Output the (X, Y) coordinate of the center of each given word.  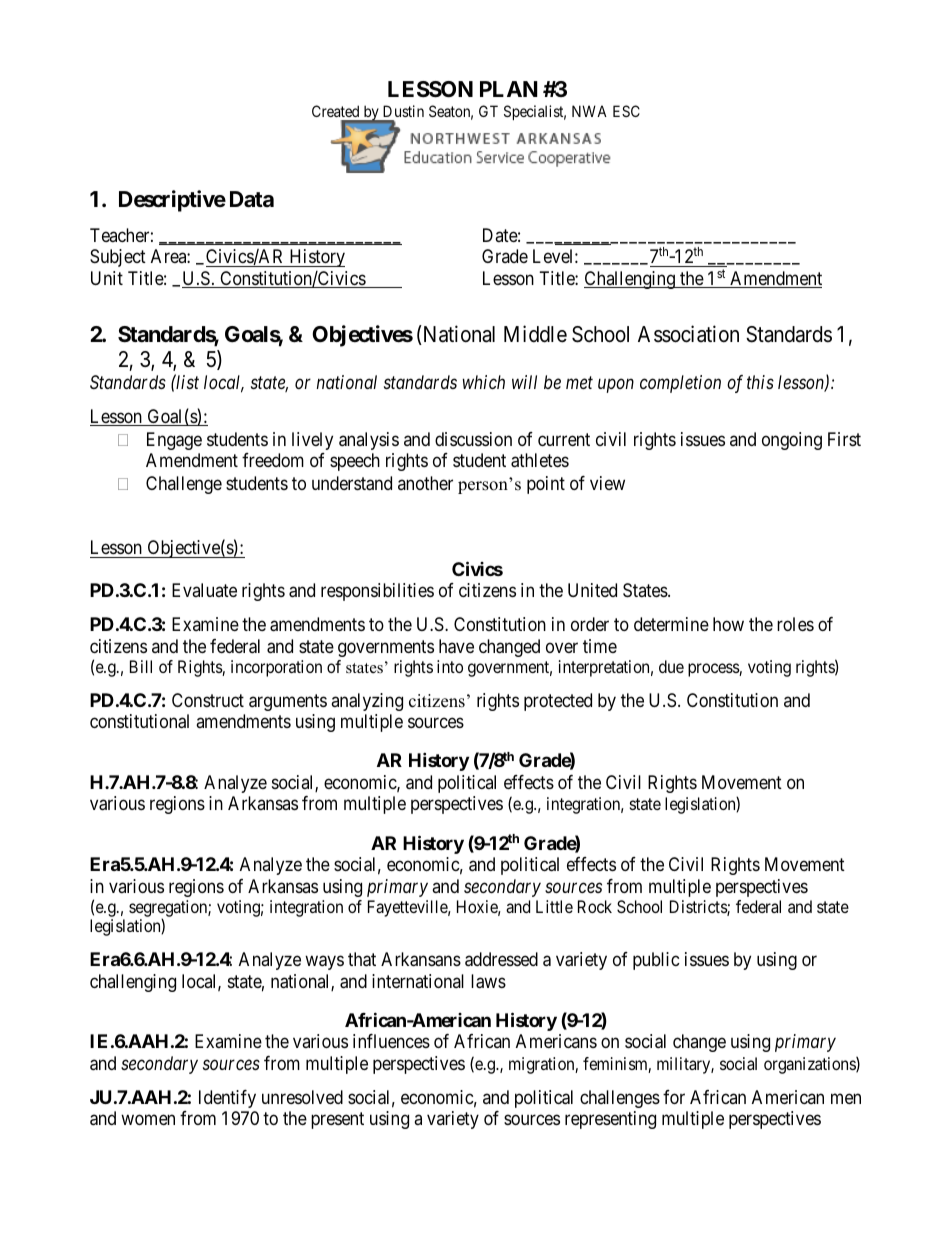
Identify (227, 1099)
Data (252, 199)
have (456, 646)
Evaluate (204, 590)
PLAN (509, 89)
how (728, 624)
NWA (589, 111)
